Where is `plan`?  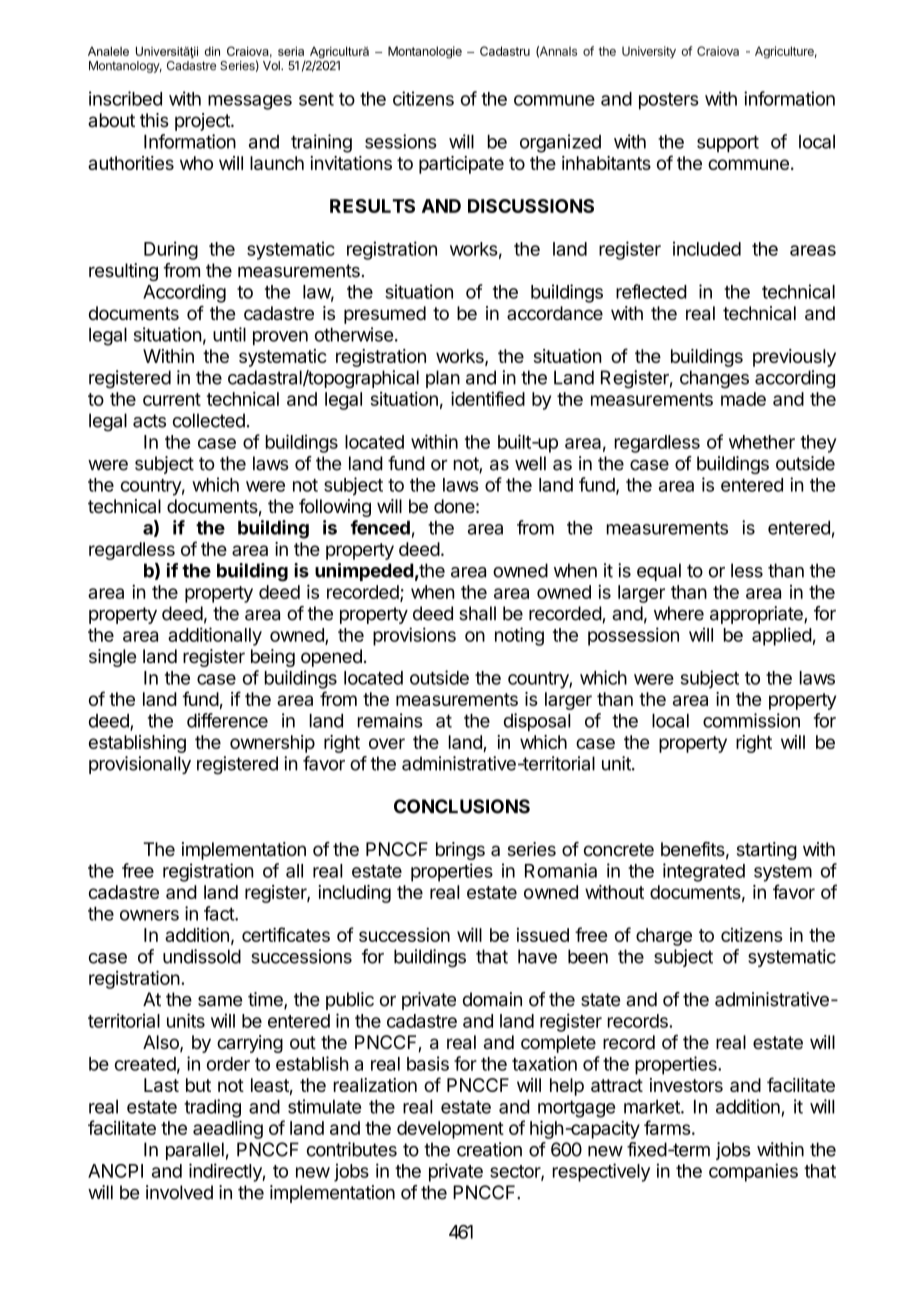 plan is located at coordinates (443, 379).
